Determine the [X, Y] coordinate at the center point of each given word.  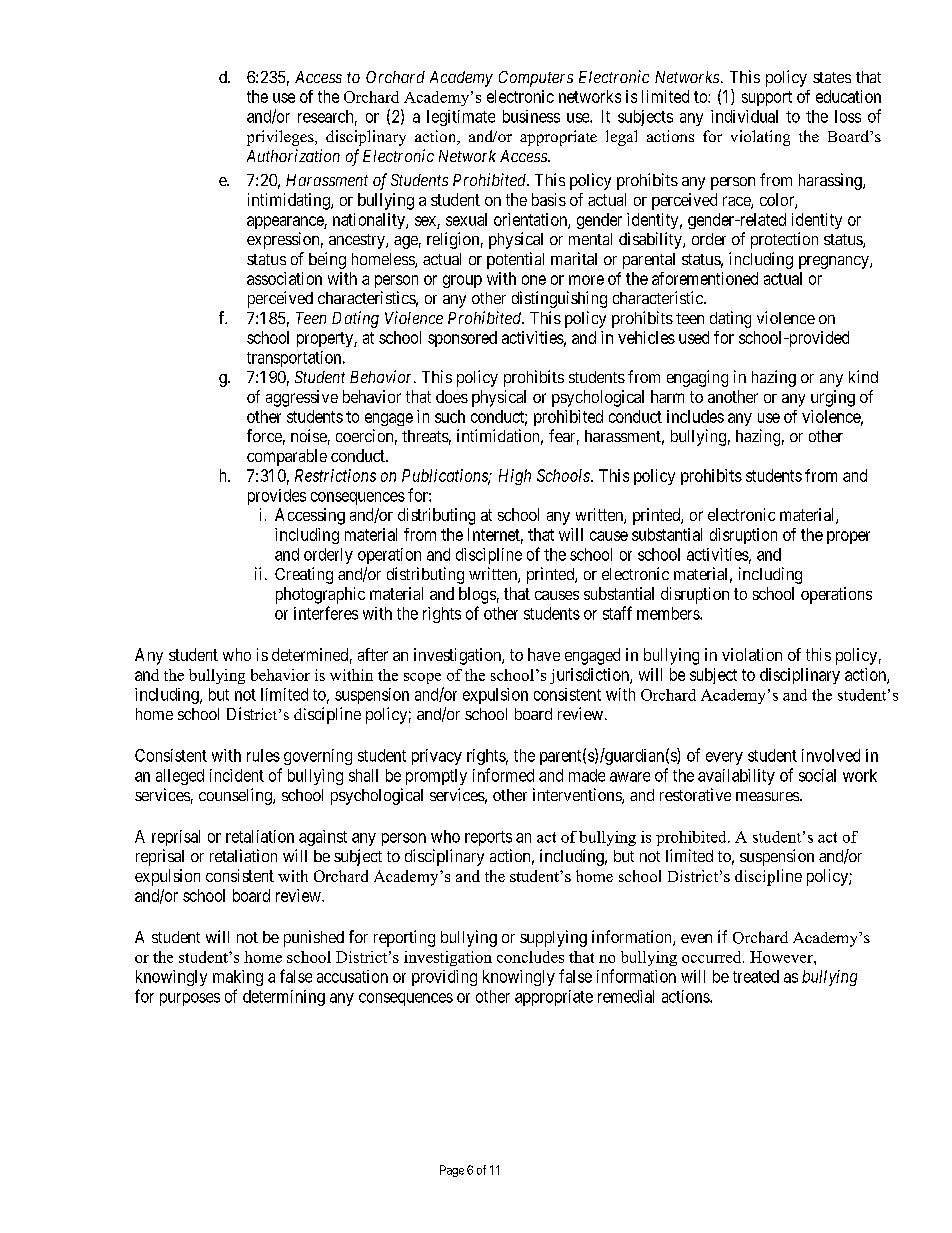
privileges [281, 138]
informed [503, 775]
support [767, 98]
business [531, 116]
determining [284, 998]
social [817, 775]
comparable [287, 457]
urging [833, 398]
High [515, 477]
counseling [236, 796]
